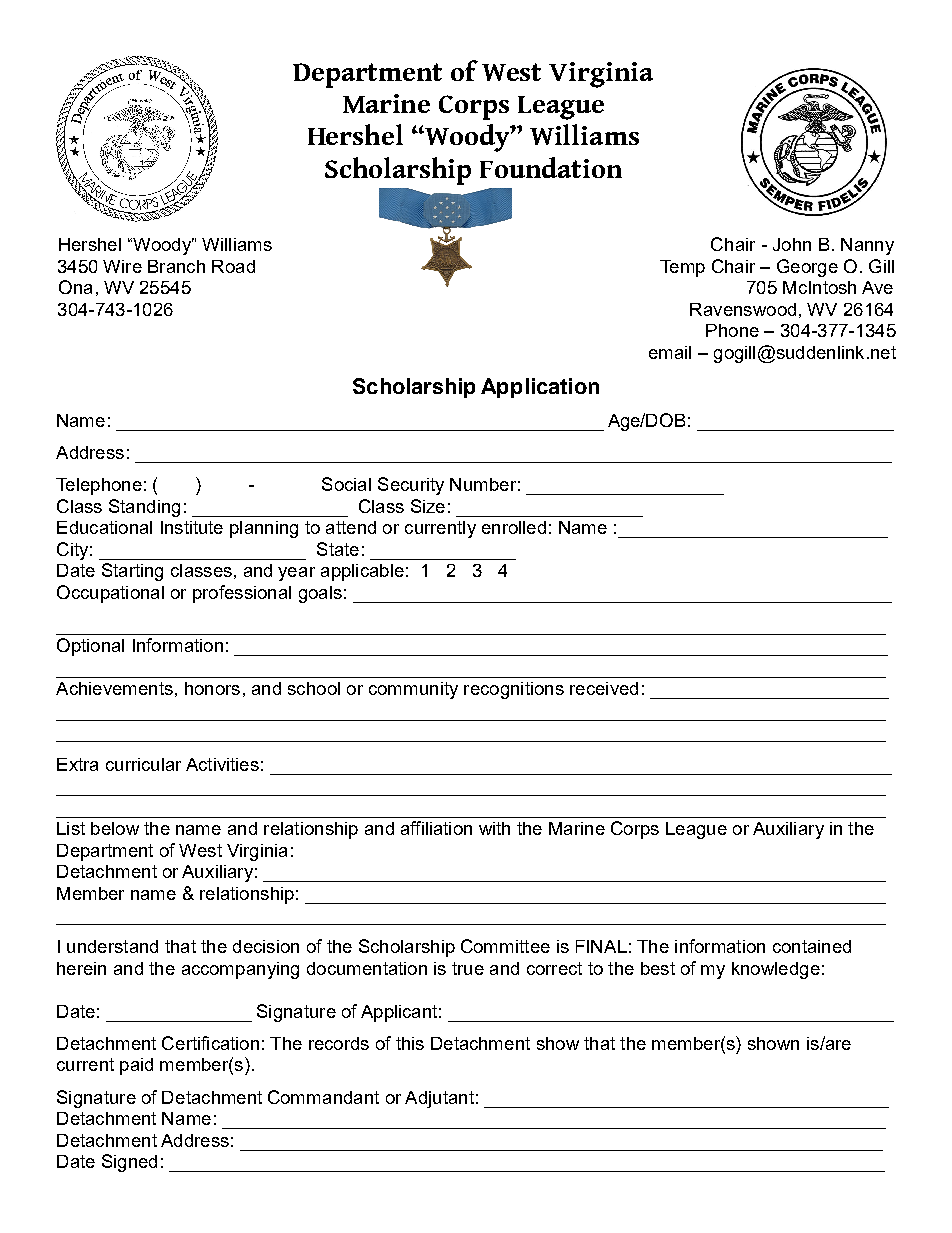 The image size is (952, 1233). I want to click on email, so click(670, 352).
